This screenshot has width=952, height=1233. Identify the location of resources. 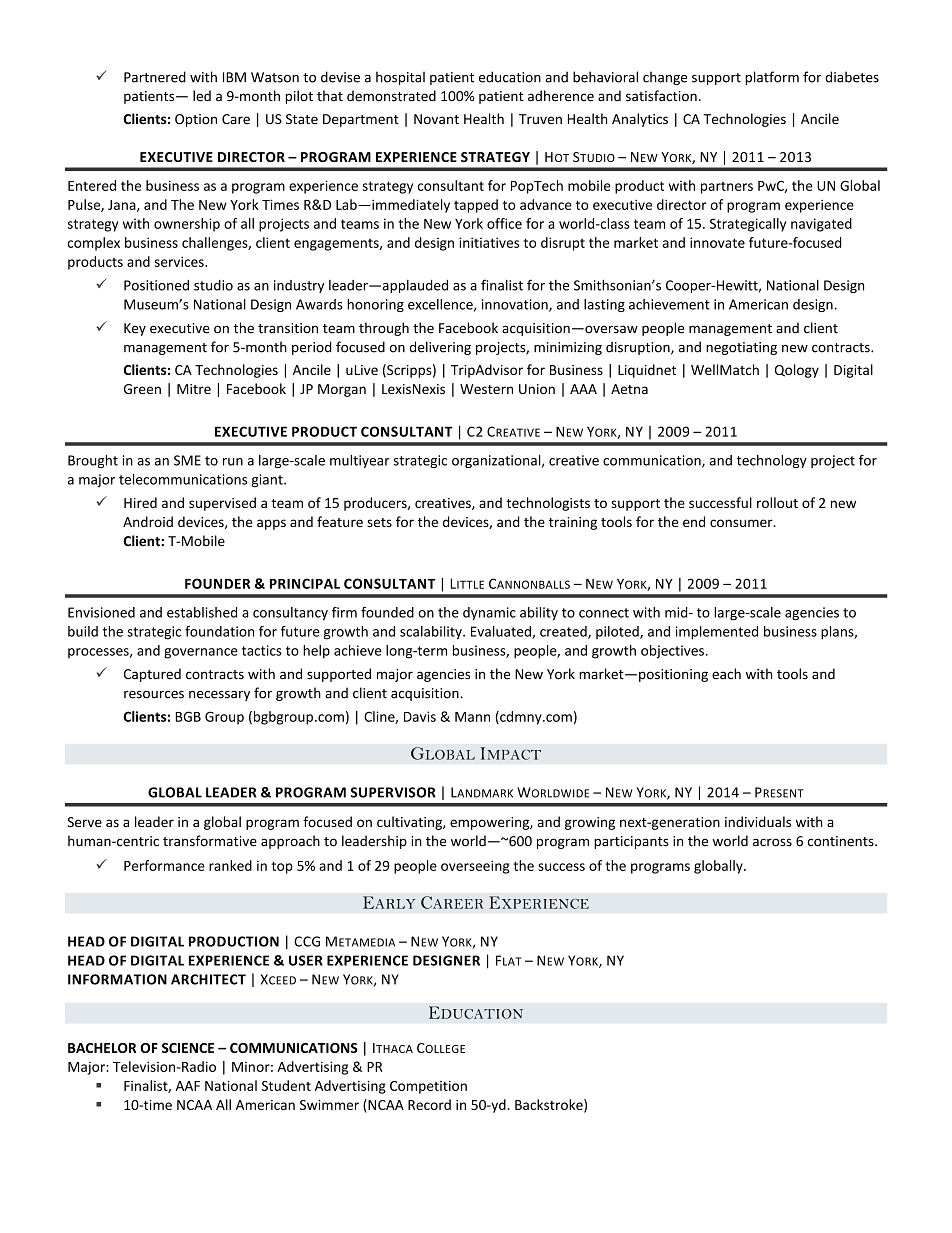
(154, 694).
